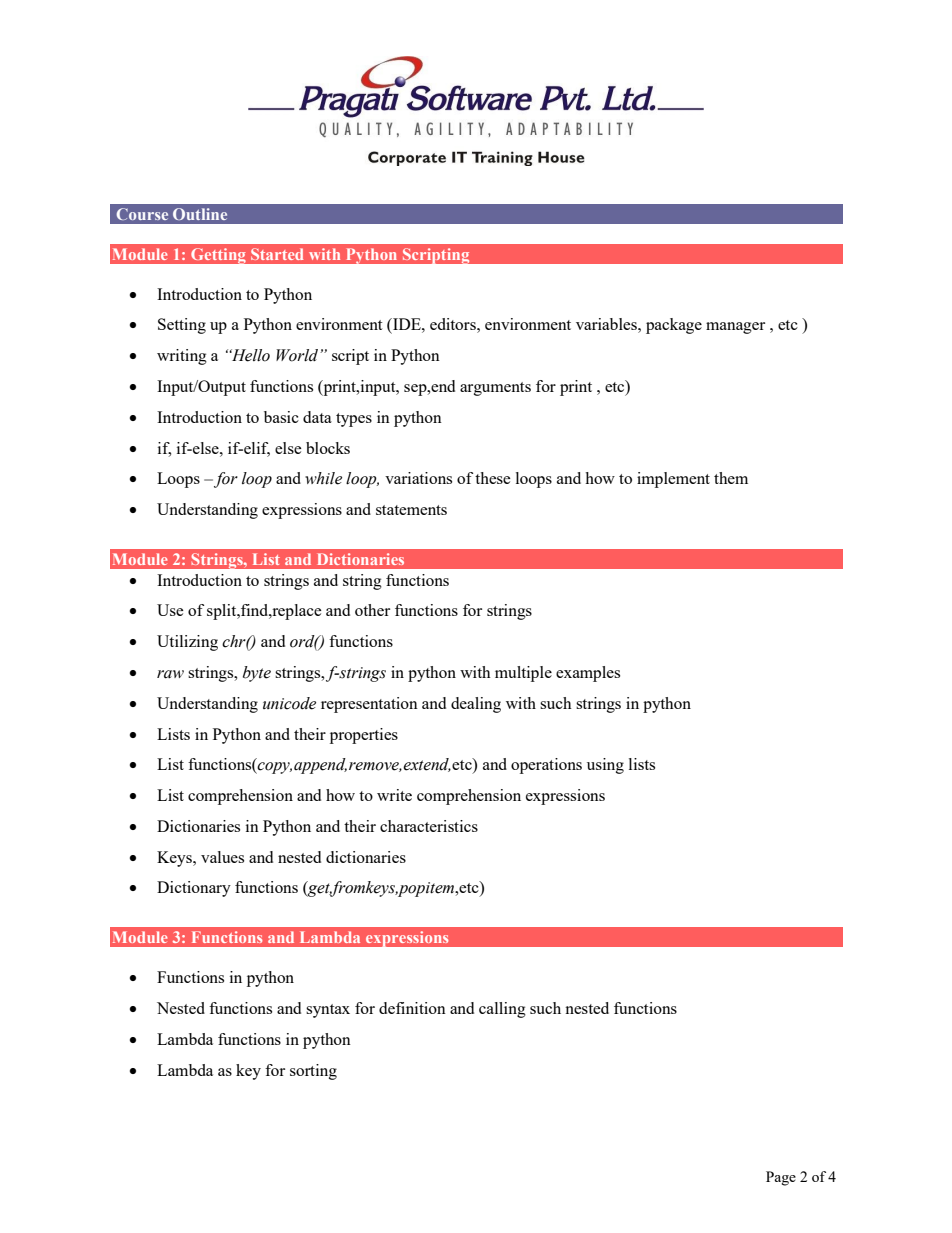 The image size is (952, 1233). I want to click on dealing, so click(476, 705).
